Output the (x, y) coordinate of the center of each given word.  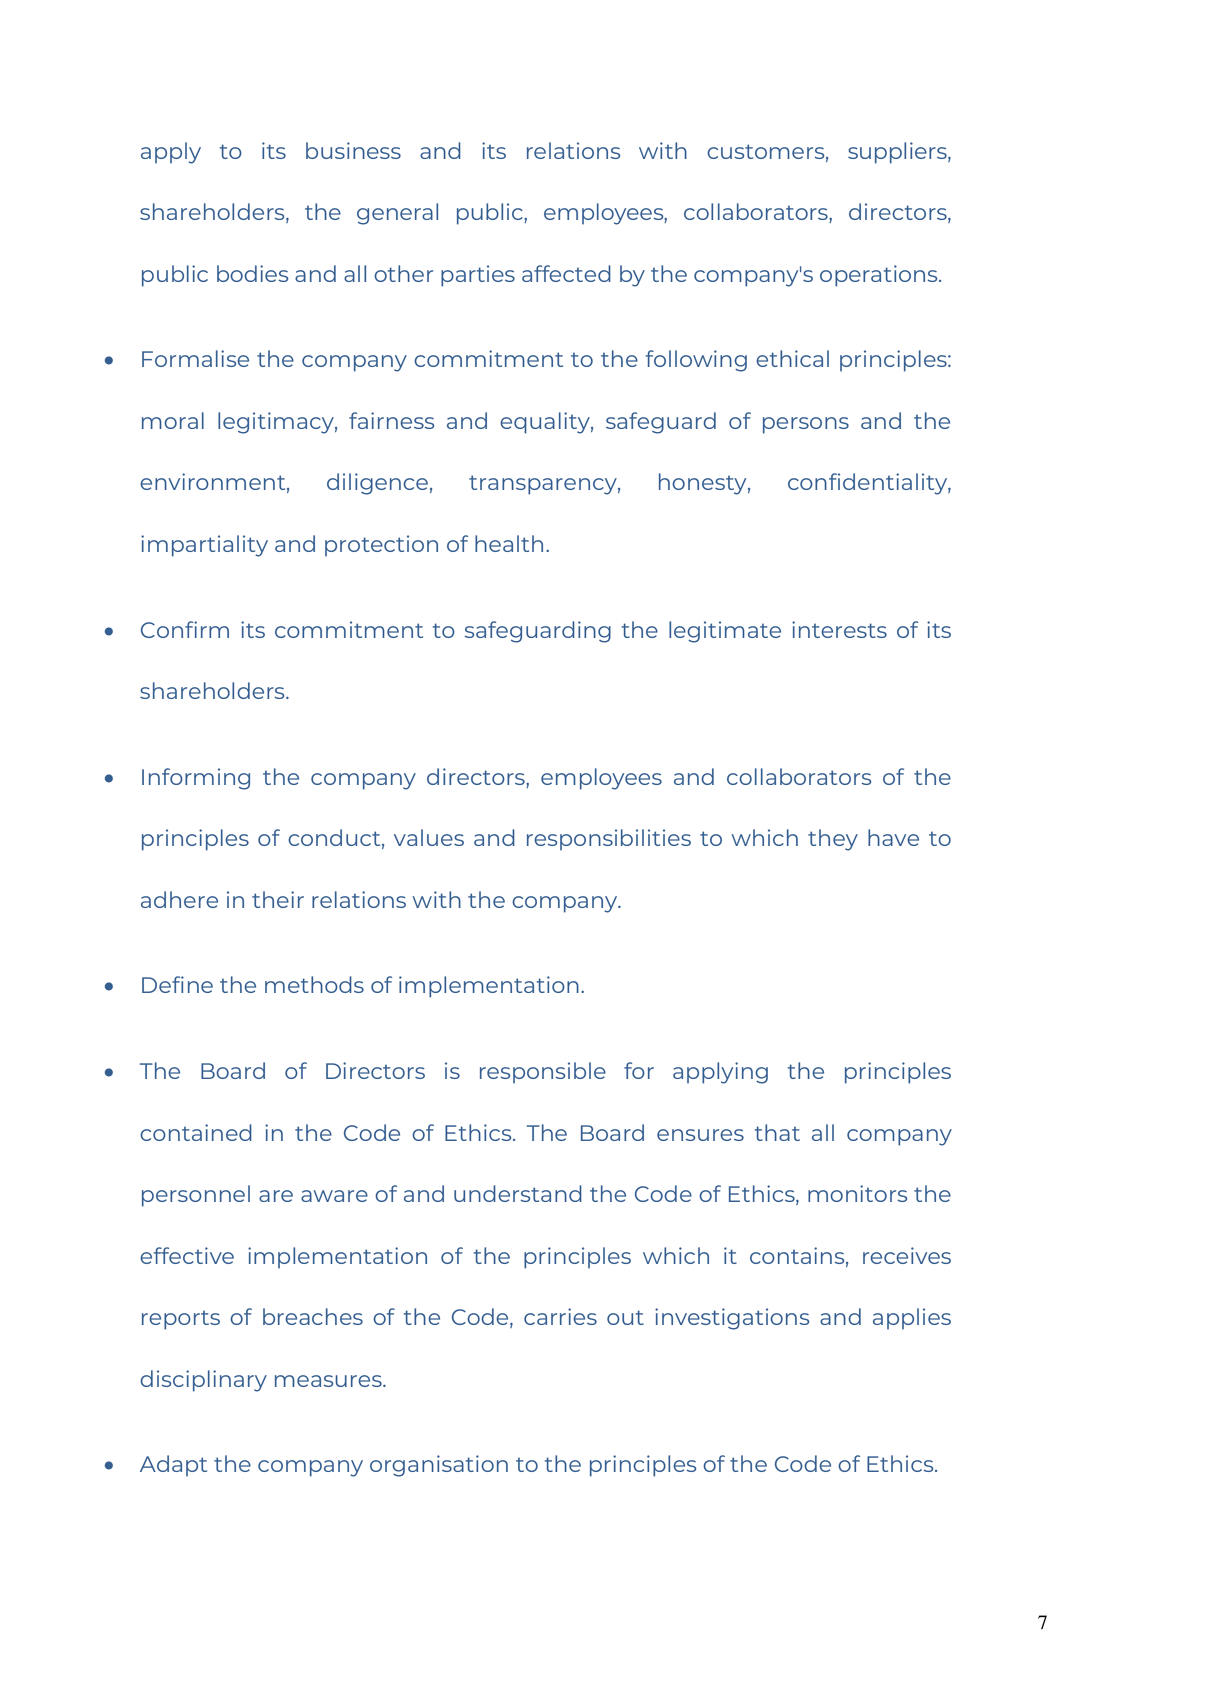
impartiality (204, 546)
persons (806, 425)
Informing (196, 779)
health (509, 543)
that (777, 1132)
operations (880, 276)
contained (196, 1132)
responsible (543, 1072)
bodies (252, 273)
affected (566, 273)
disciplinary (203, 1381)
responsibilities (609, 839)
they (833, 840)
